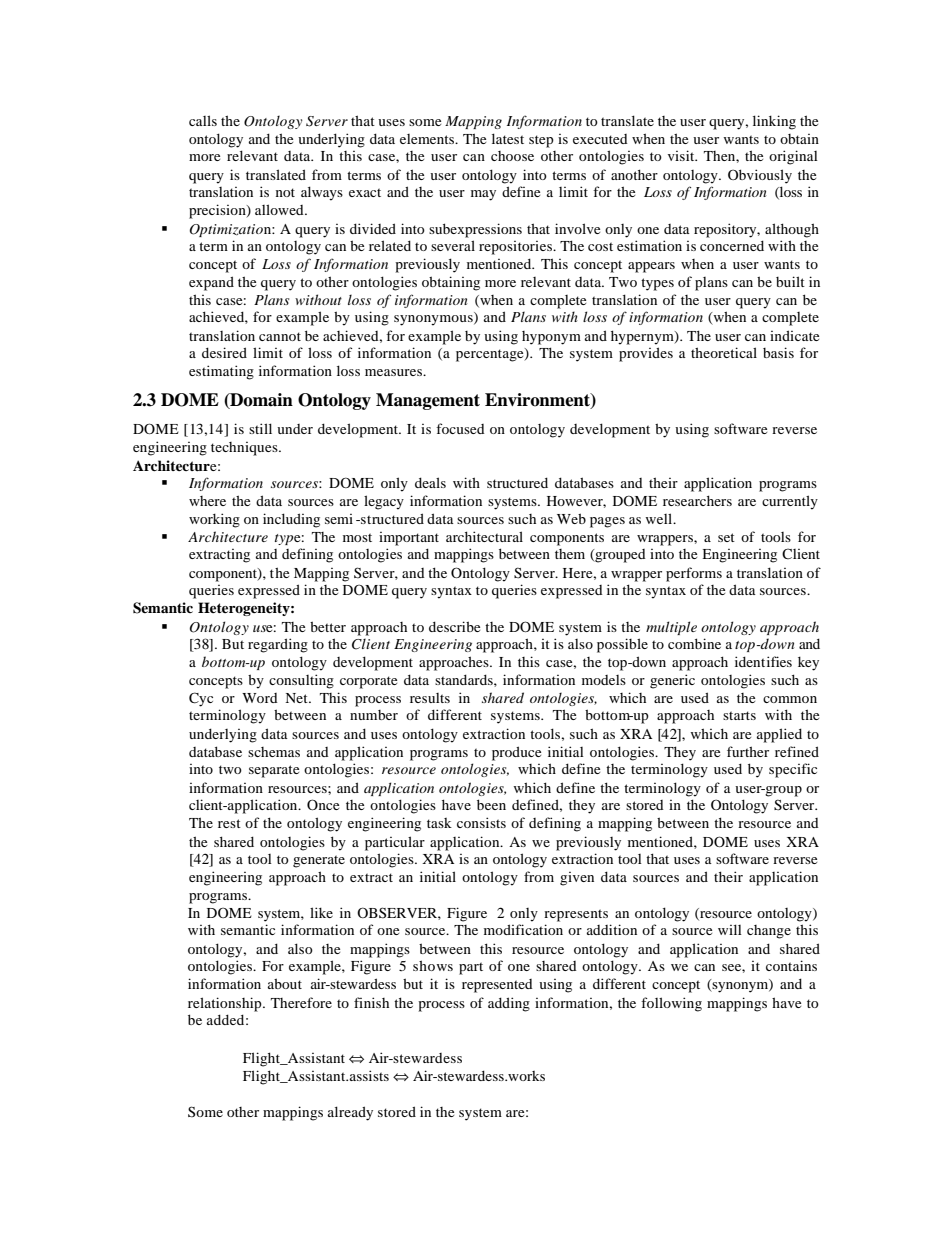 This document has width=952, height=1233. What do you see at coordinates (748, 751) in the document?
I see `further` at bounding box center [748, 751].
